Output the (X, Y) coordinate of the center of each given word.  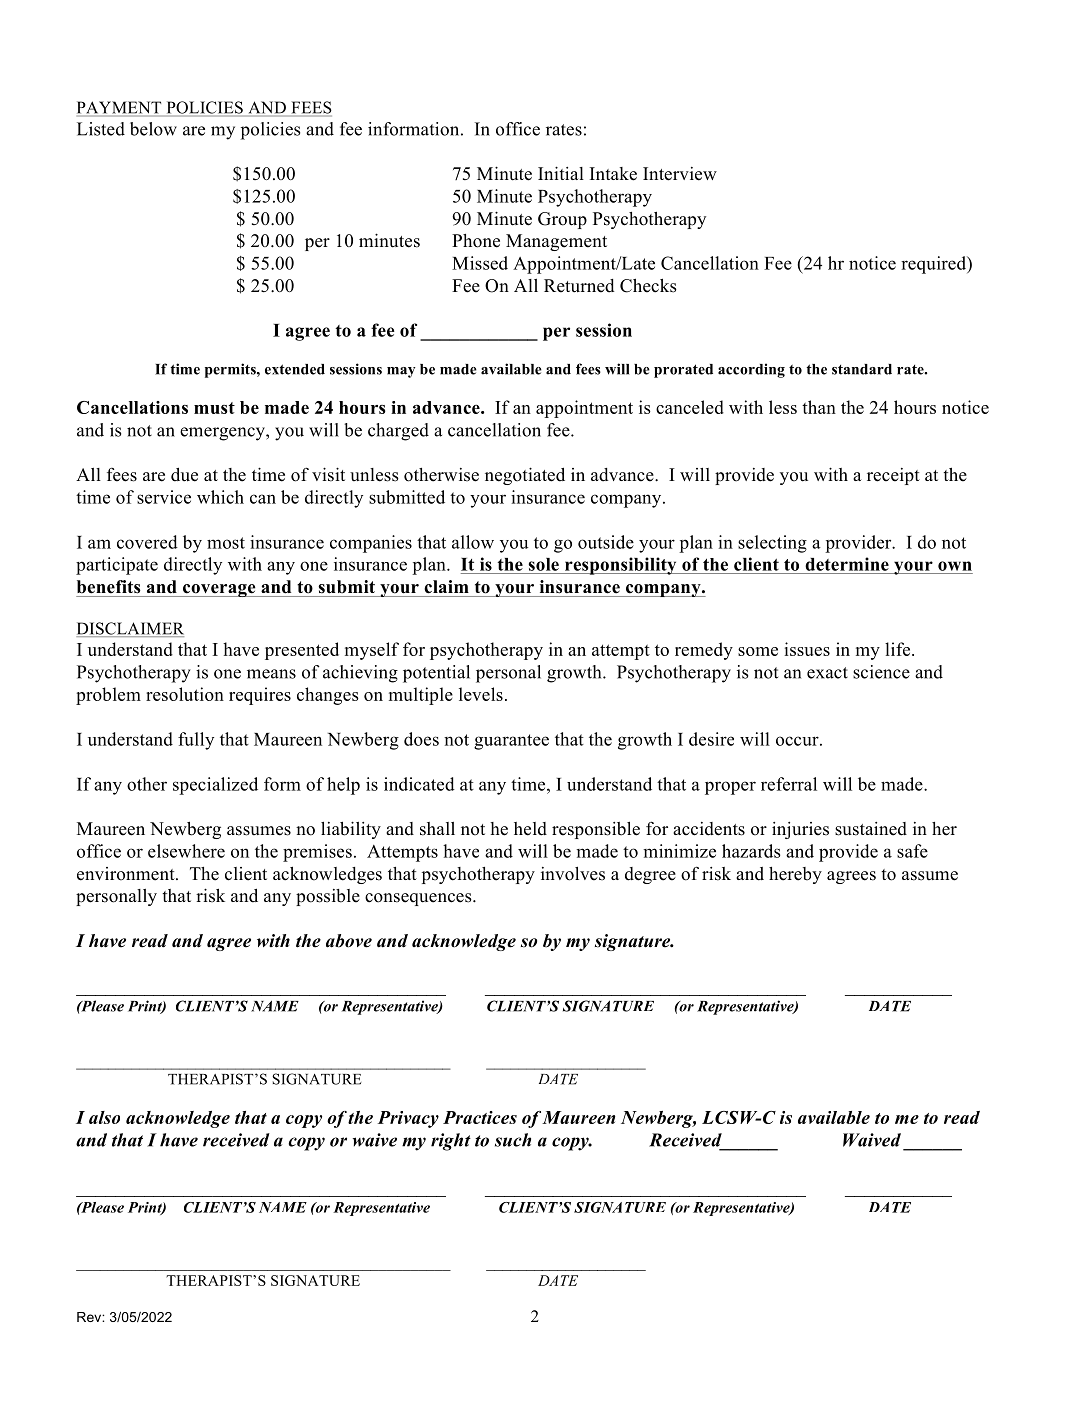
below (153, 129)
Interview (680, 174)
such (513, 1140)
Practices (480, 1117)
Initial (561, 173)
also (104, 1117)
